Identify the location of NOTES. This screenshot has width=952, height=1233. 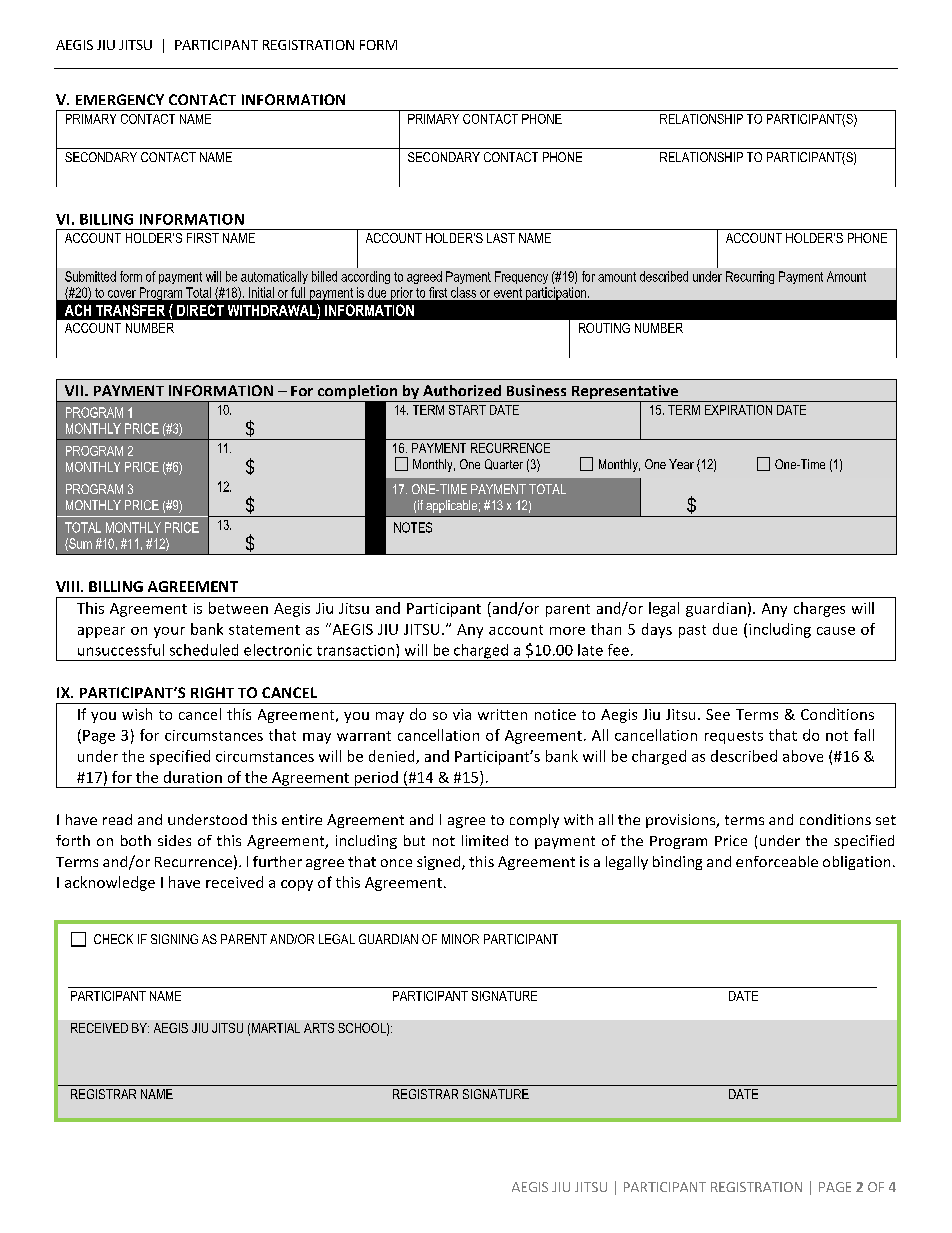
(413, 527).
